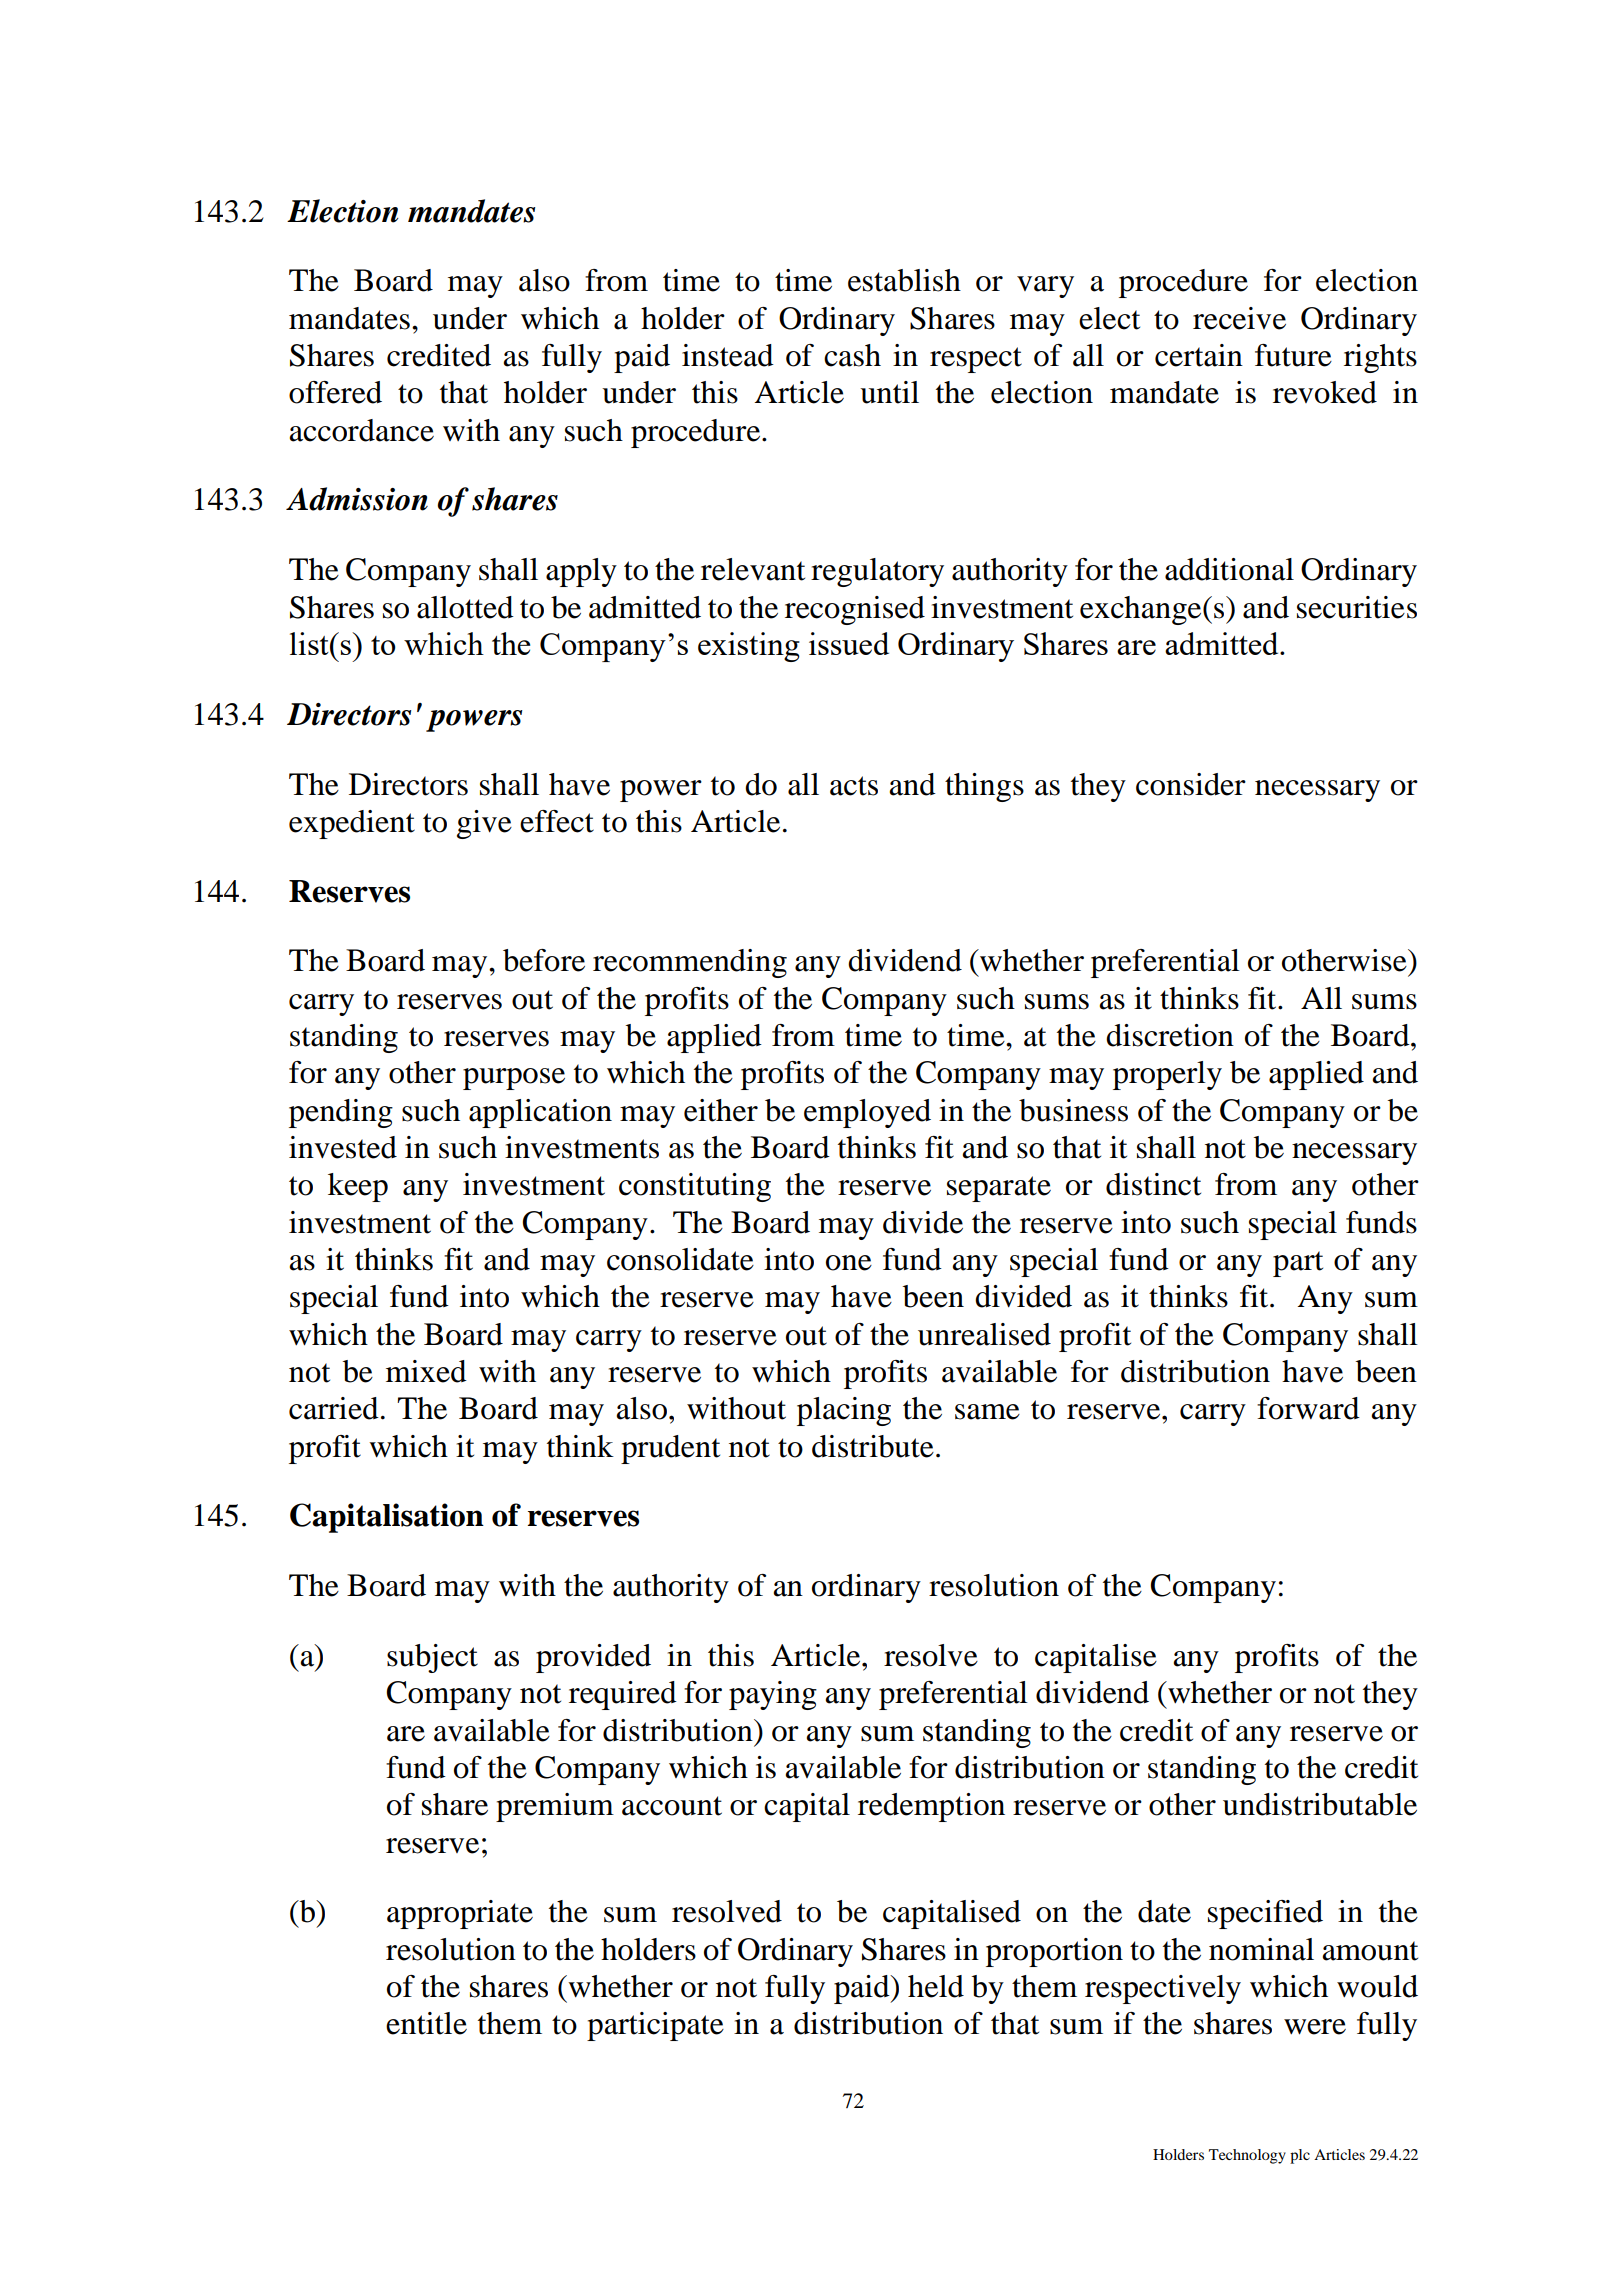 The height and width of the page is (2277, 1610). I want to click on one, so click(849, 1263).
